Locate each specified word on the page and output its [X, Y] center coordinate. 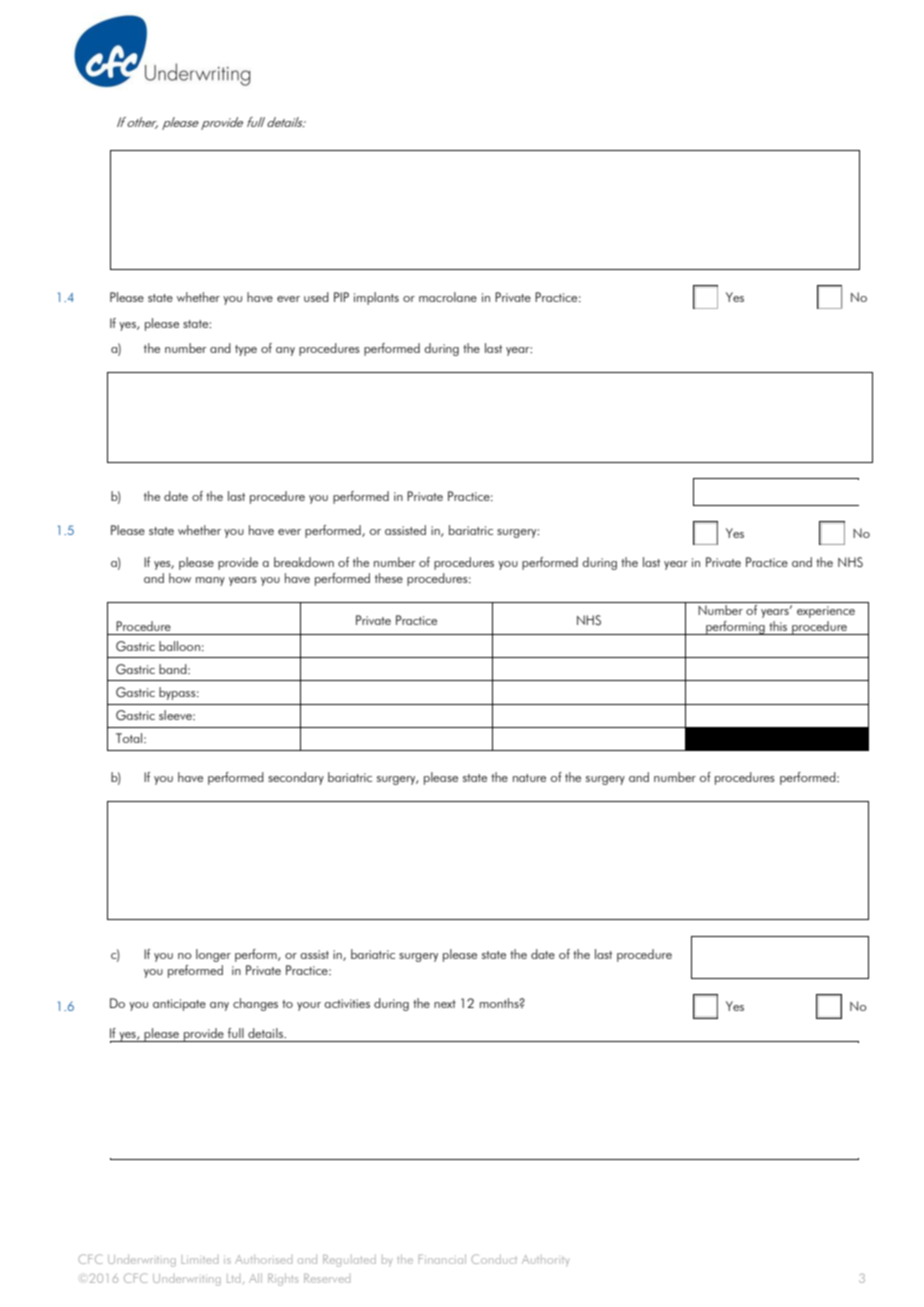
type [246, 350]
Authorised [263, 1259]
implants [376, 298]
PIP [341, 297]
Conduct [494, 1259]
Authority [545, 1261]
